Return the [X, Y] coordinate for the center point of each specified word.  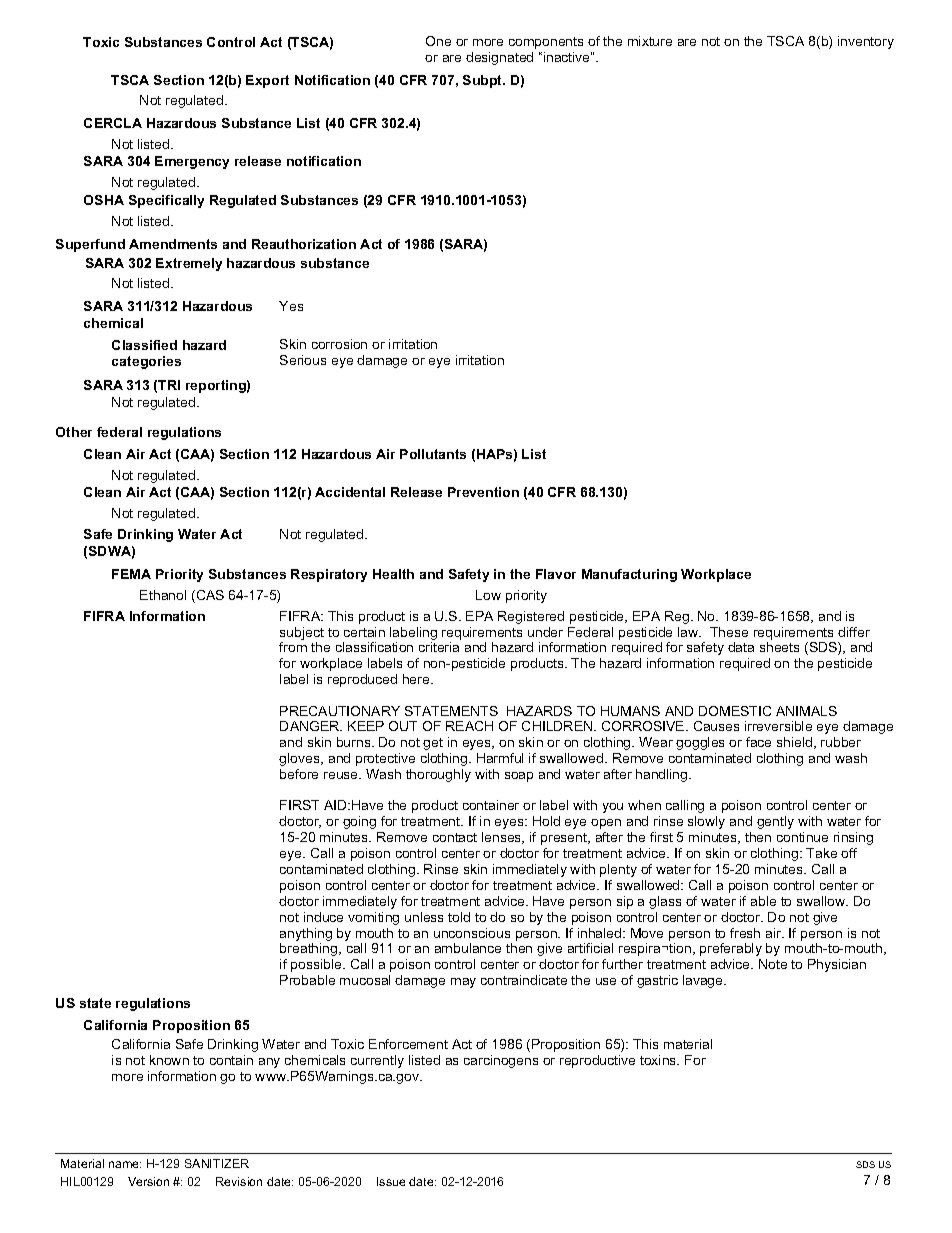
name [125, 1164]
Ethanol [163, 595]
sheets [779, 647]
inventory [866, 42]
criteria [439, 647]
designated [499, 58]
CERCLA [113, 123]
